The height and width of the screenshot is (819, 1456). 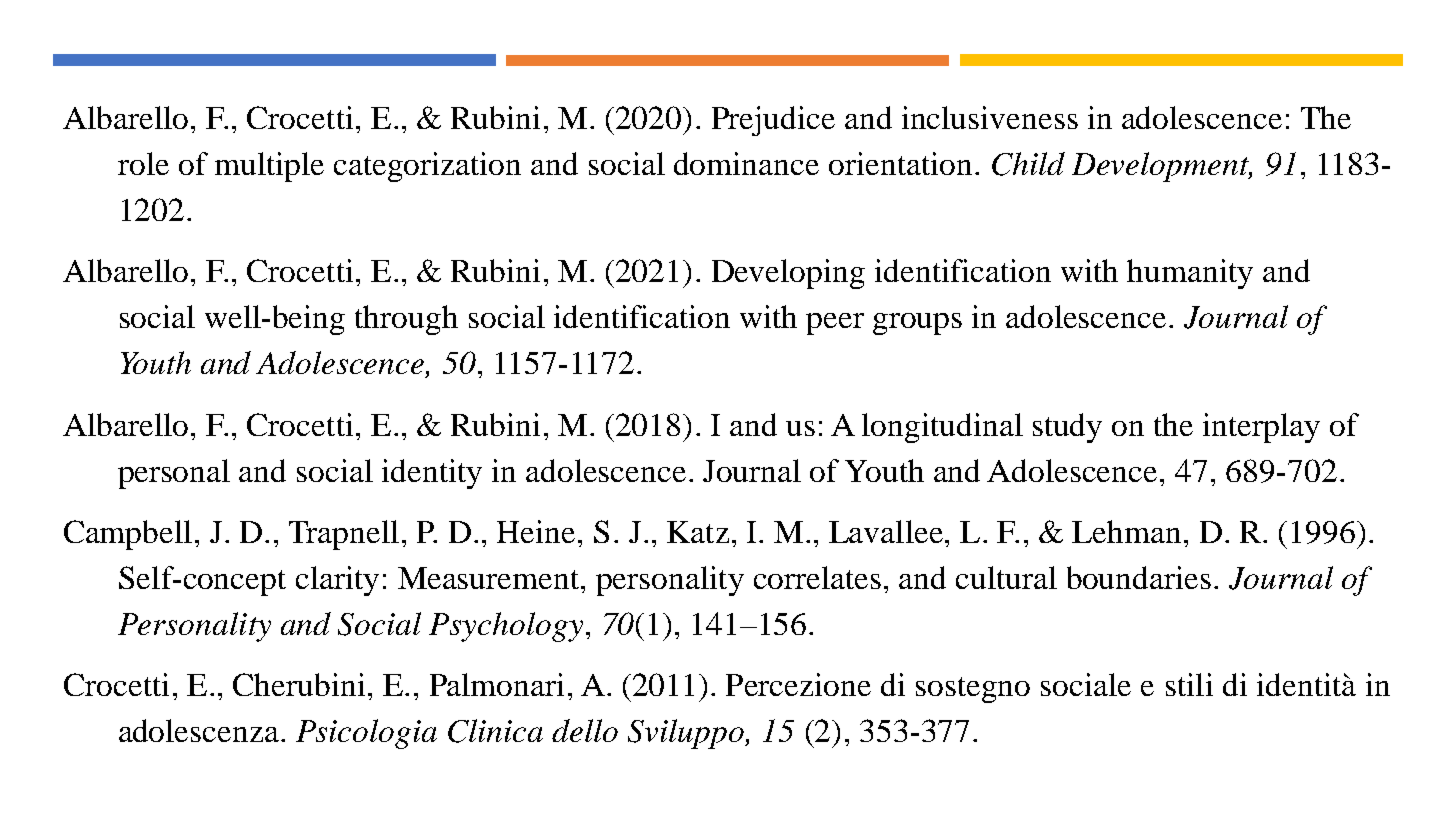 I want to click on dello, so click(x=585, y=730).
